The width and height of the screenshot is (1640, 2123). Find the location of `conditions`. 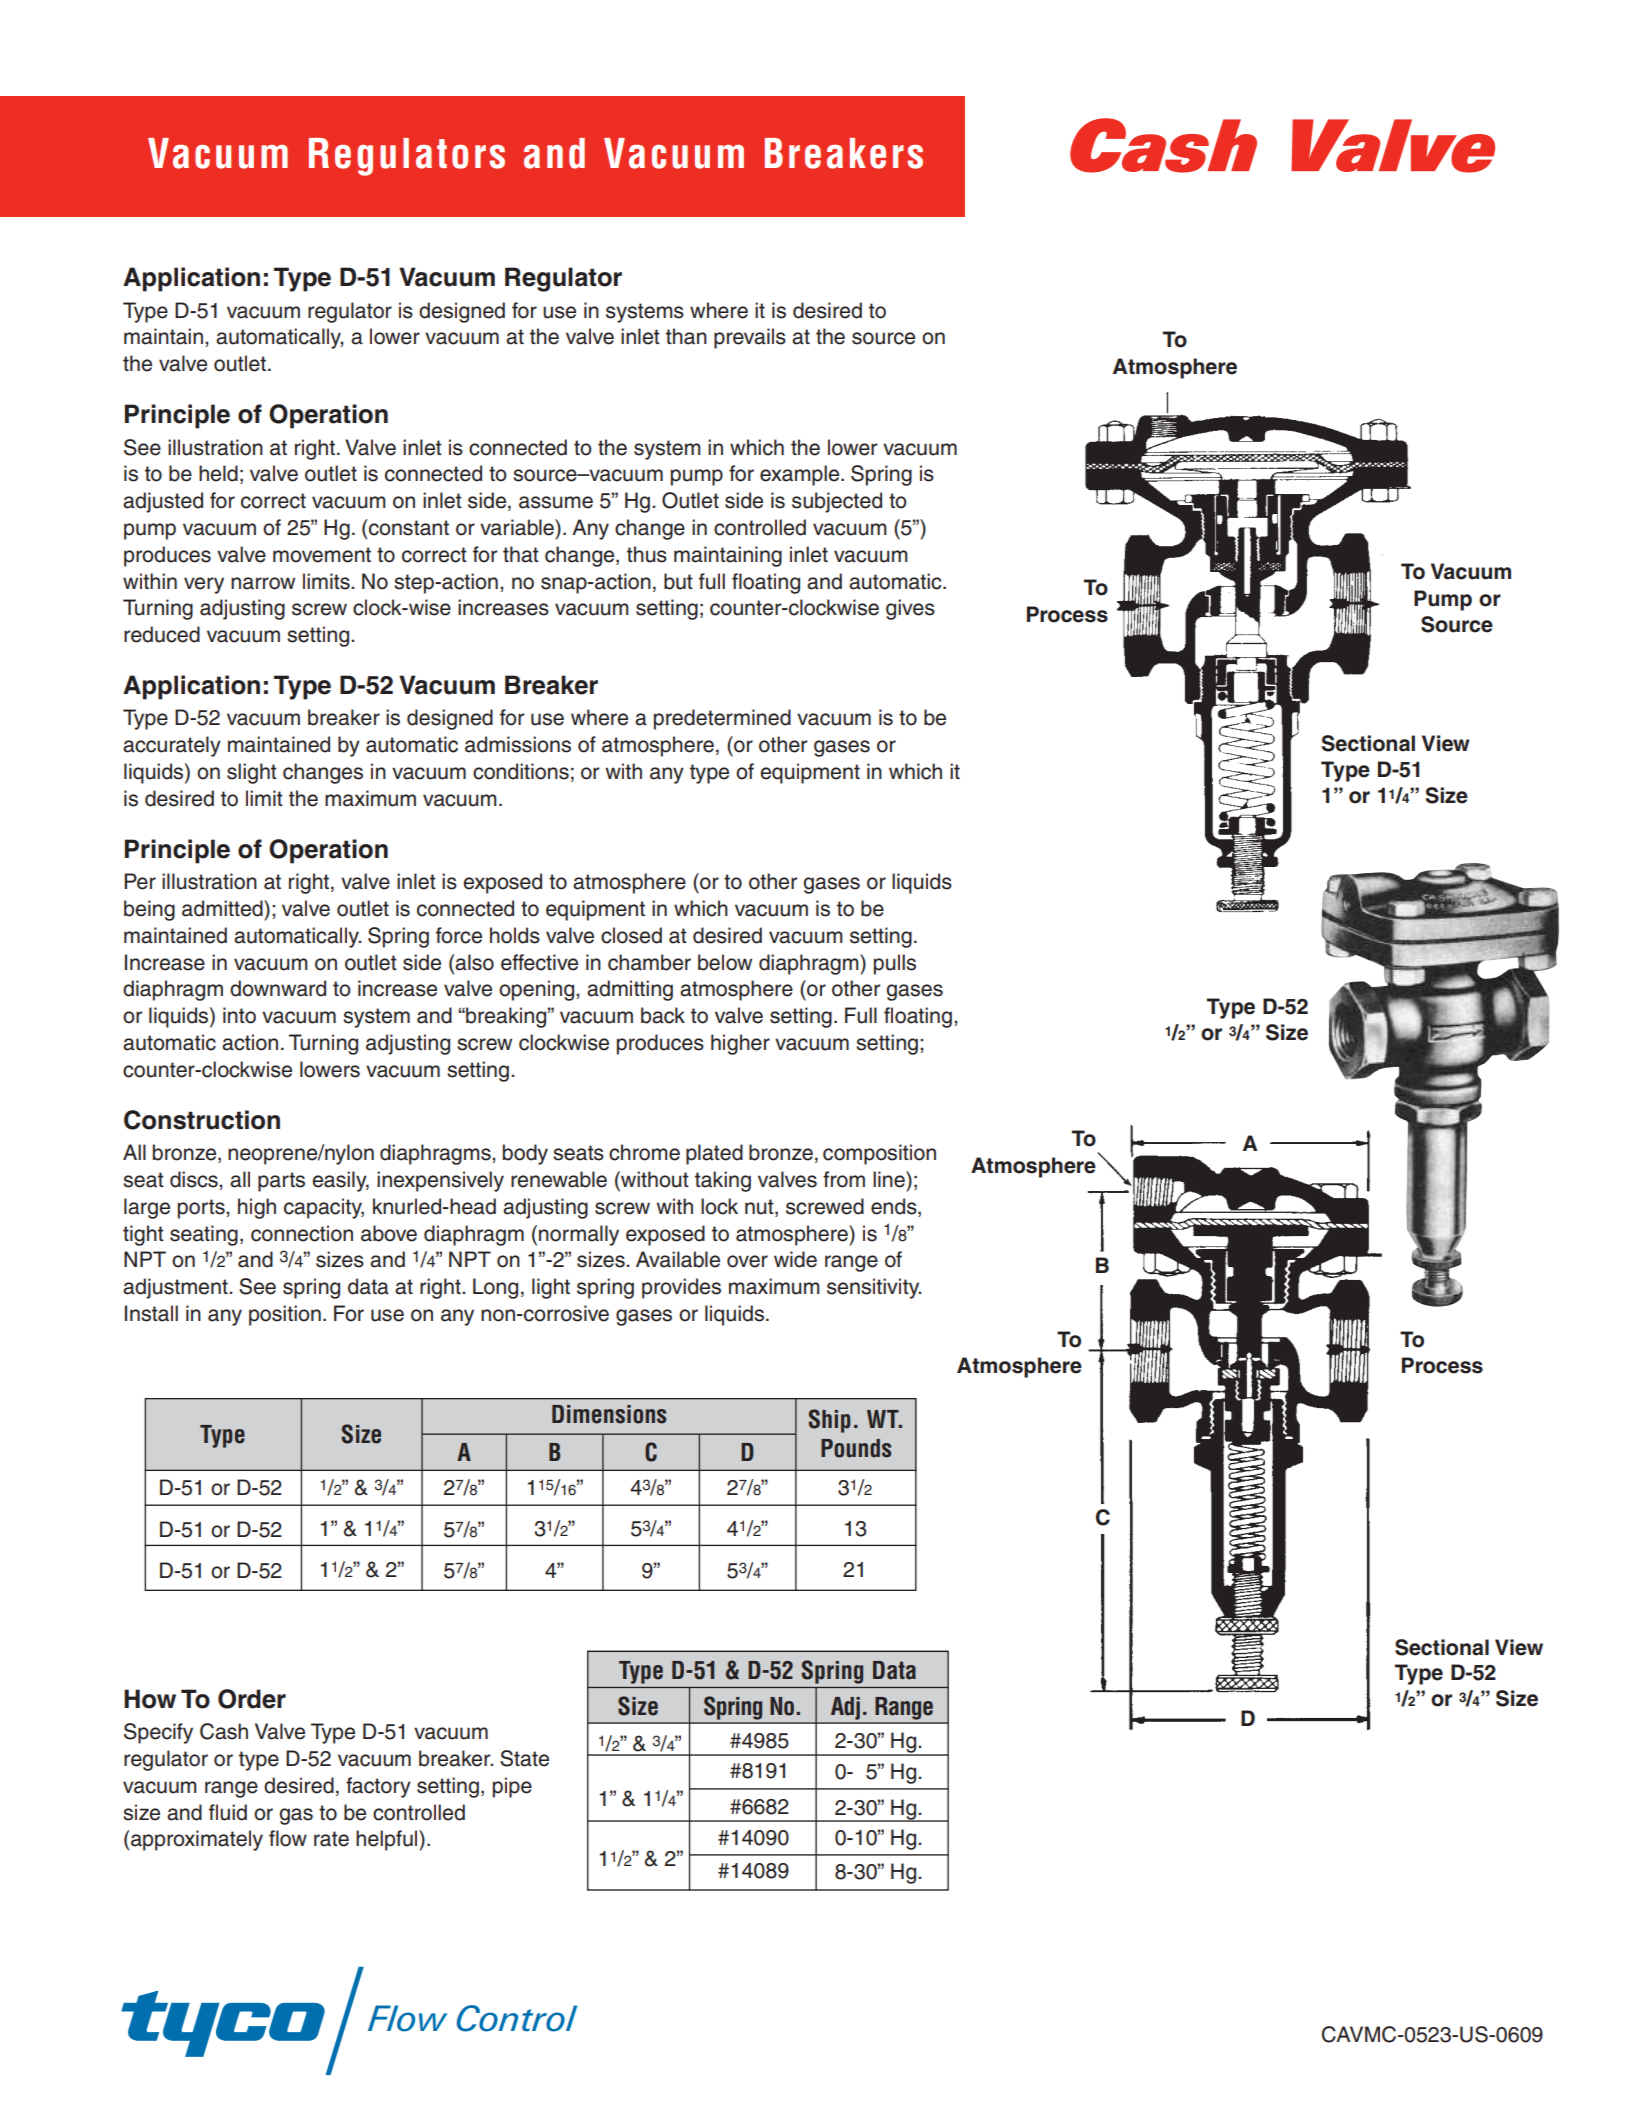

conditions is located at coordinates (521, 771).
